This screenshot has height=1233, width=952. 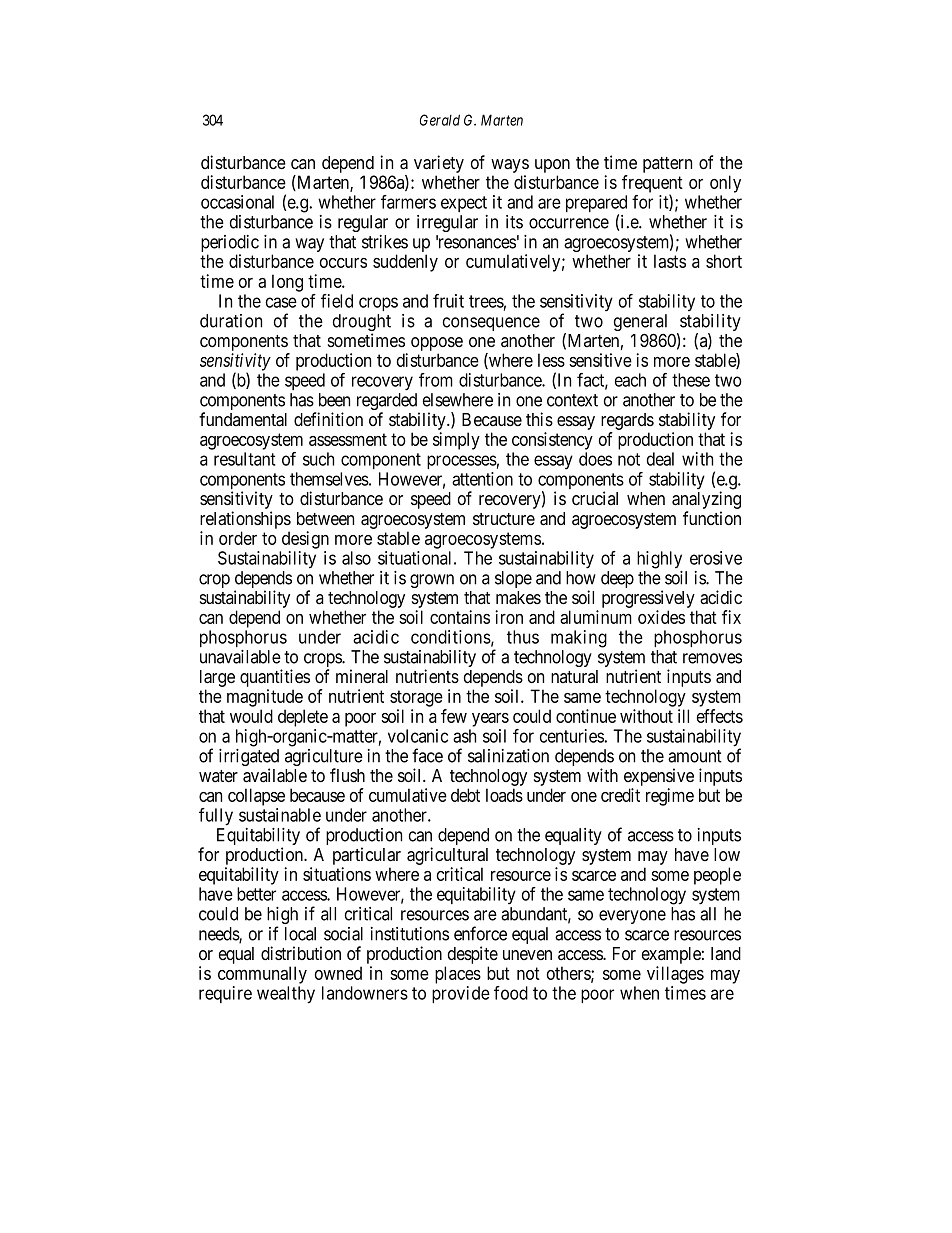 What do you see at coordinates (667, 165) in the screenshot?
I see `pattern` at bounding box center [667, 165].
